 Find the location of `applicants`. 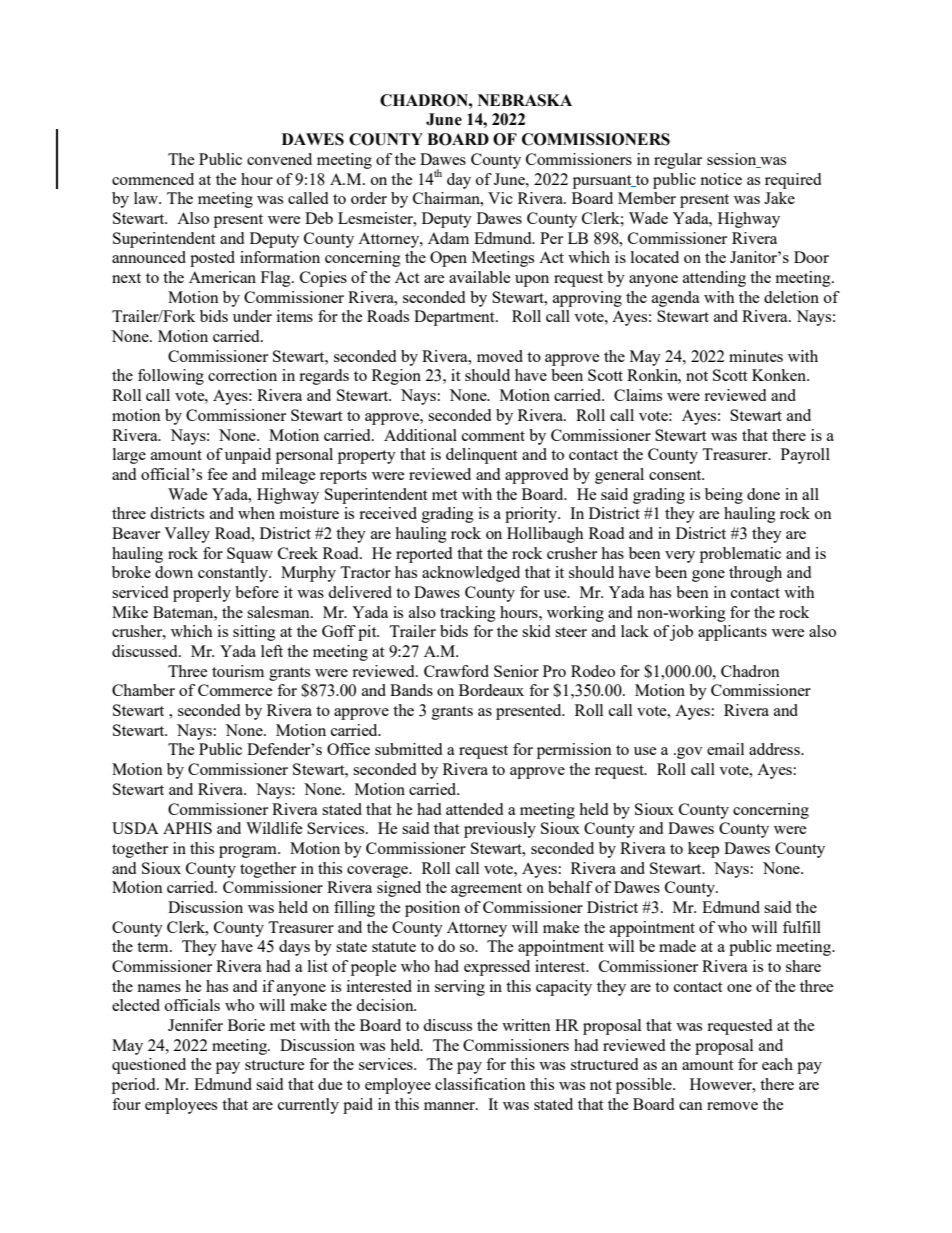

applicants is located at coordinates (732, 633).
